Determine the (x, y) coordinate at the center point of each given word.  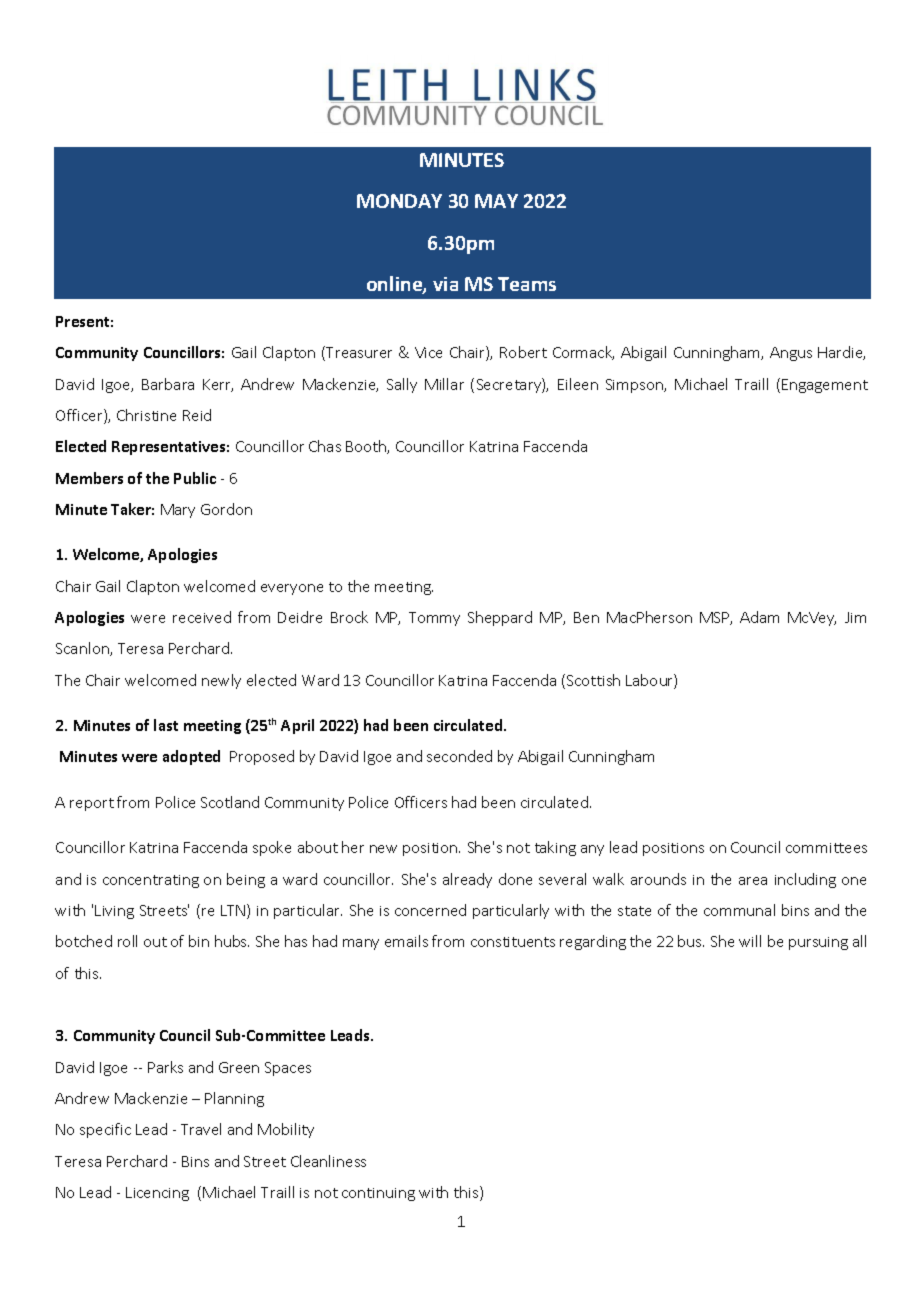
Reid (197, 415)
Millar (444, 384)
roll (127, 941)
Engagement (825, 386)
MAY (496, 201)
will (750, 941)
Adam (759, 617)
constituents (513, 942)
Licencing (157, 1194)
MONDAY (399, 201)
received (202, 617)
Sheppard (500, 618)
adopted (191, 757)
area (753, 881)
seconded (459, 756)
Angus (791, 354)
